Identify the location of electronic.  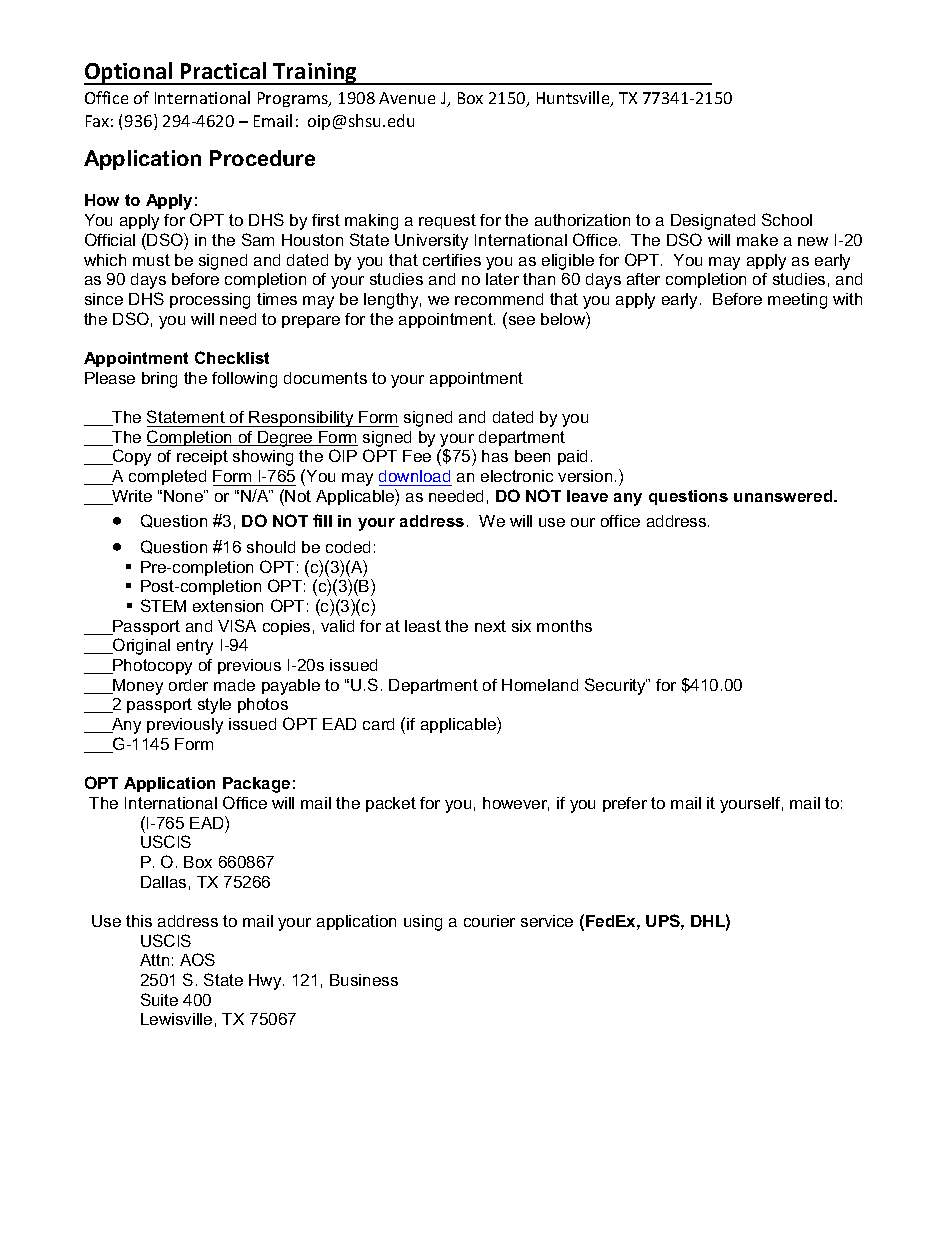
(517, 476).
